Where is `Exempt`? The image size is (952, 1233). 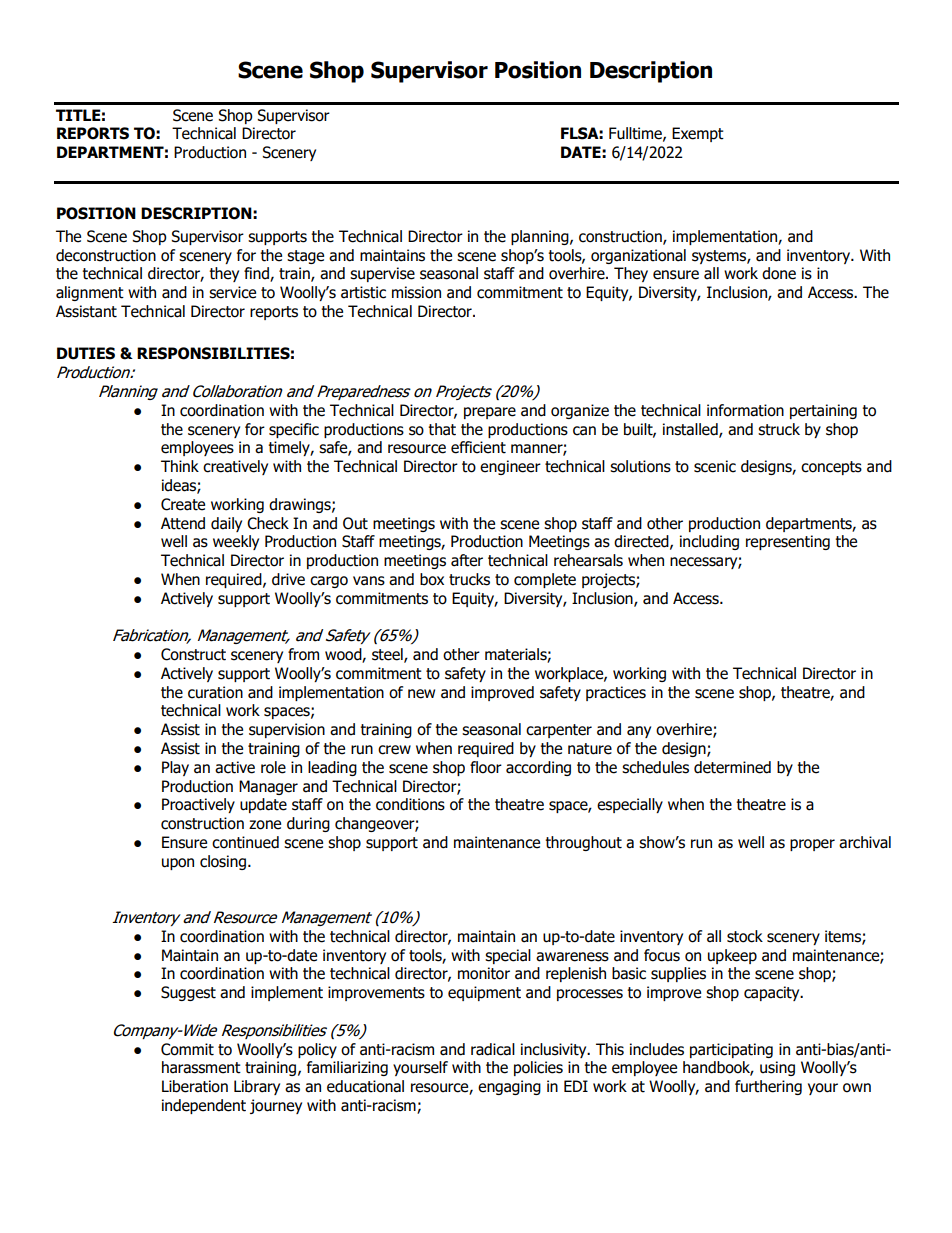 Exempt is located at coordinates (698, 134).
